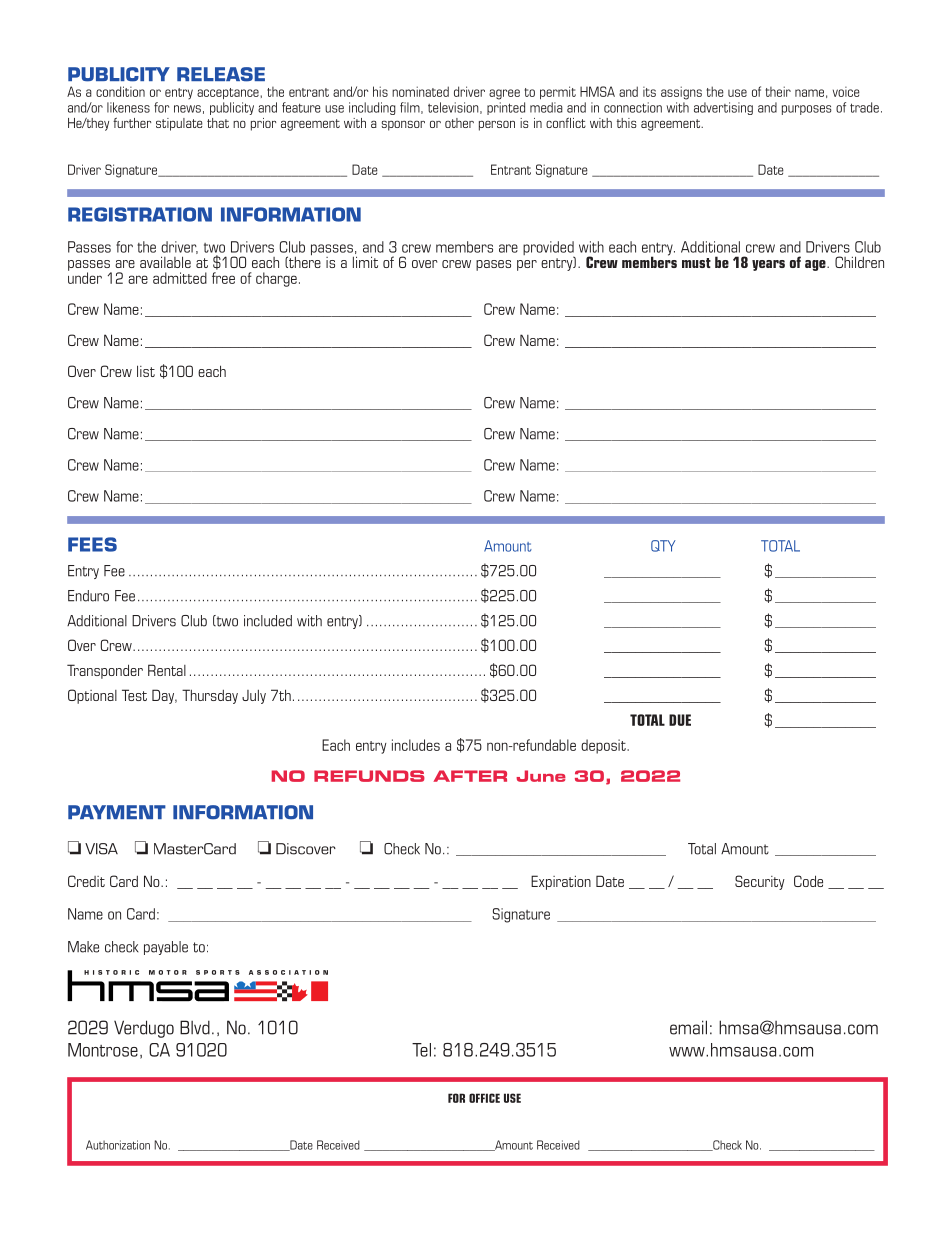  What do you see at coordinates (768, 265) in the page?
I see `years` at bounding box center [768, 265].
